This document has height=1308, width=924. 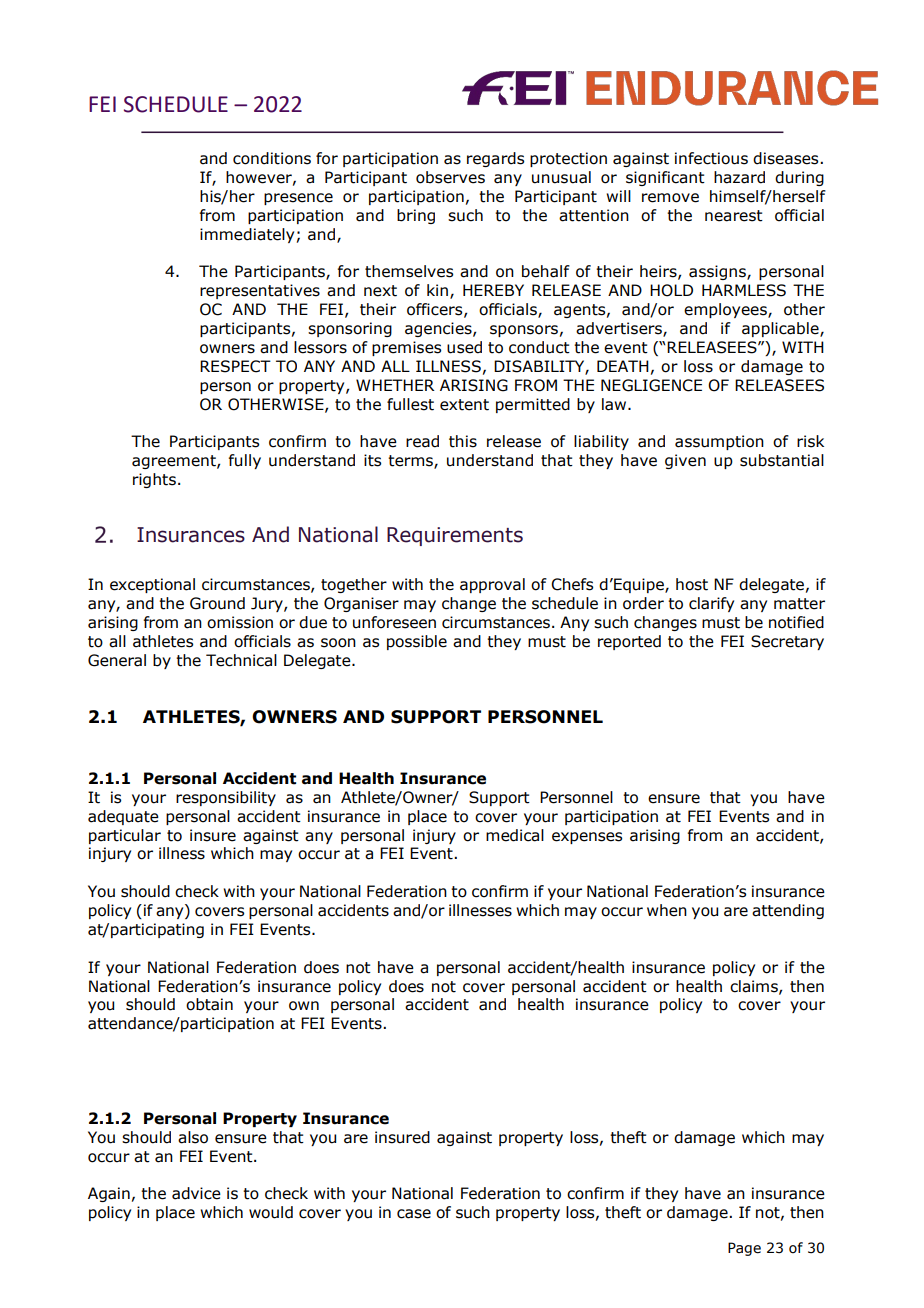 What do you see at coordinates (739, 177) in the document?
I see `hazard` at bounding box center [739, 177].
